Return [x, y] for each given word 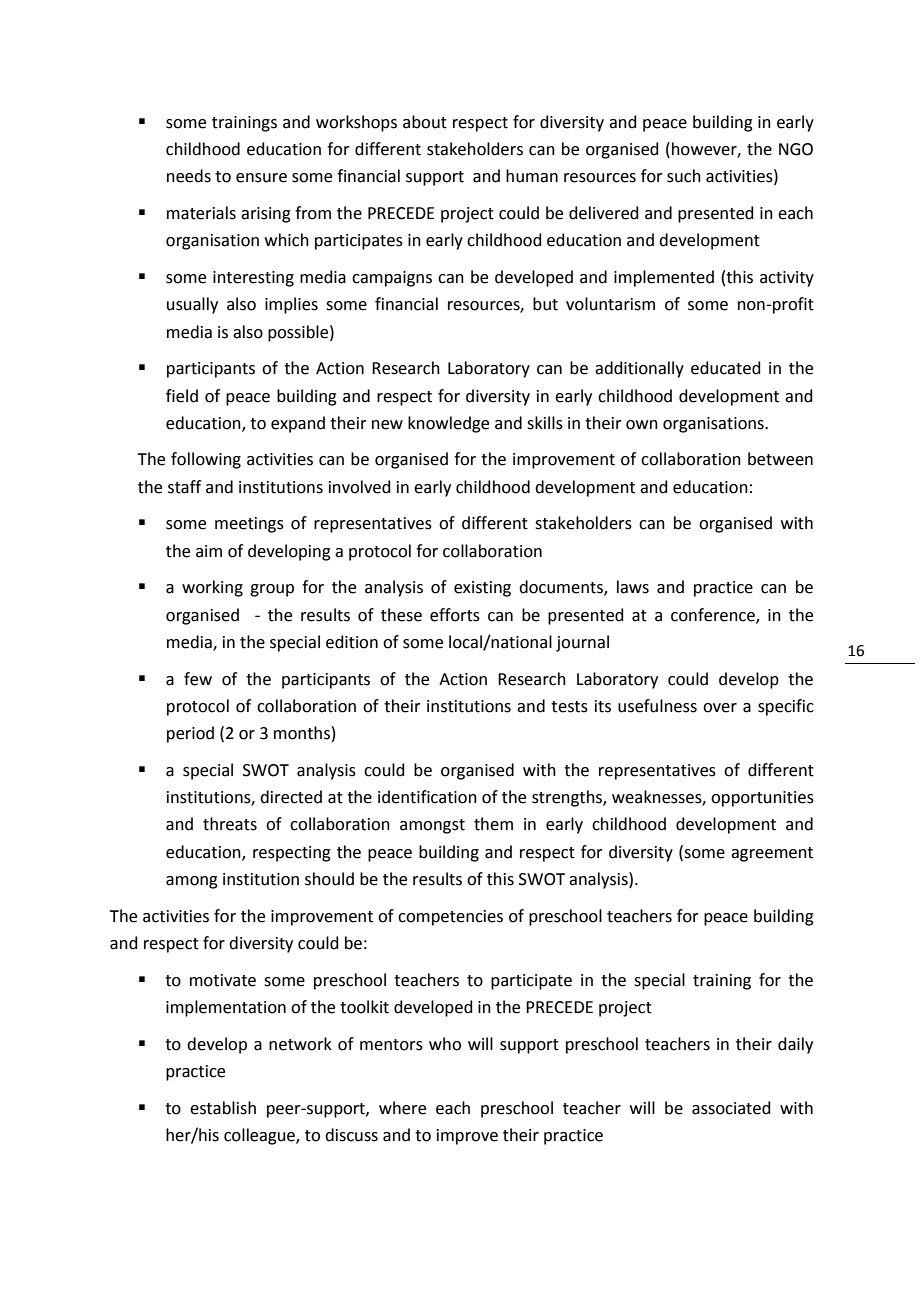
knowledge [448, 424]
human [532, 176]
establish [223, 1108]
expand [298, 424]
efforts [455, 615]
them [493, 824]
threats [230, 824]
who [445, 1044]
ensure [261, 178]
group [272, 590]
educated [726, 368]
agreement [772, 854]
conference [714, 615]
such [684, 176]
